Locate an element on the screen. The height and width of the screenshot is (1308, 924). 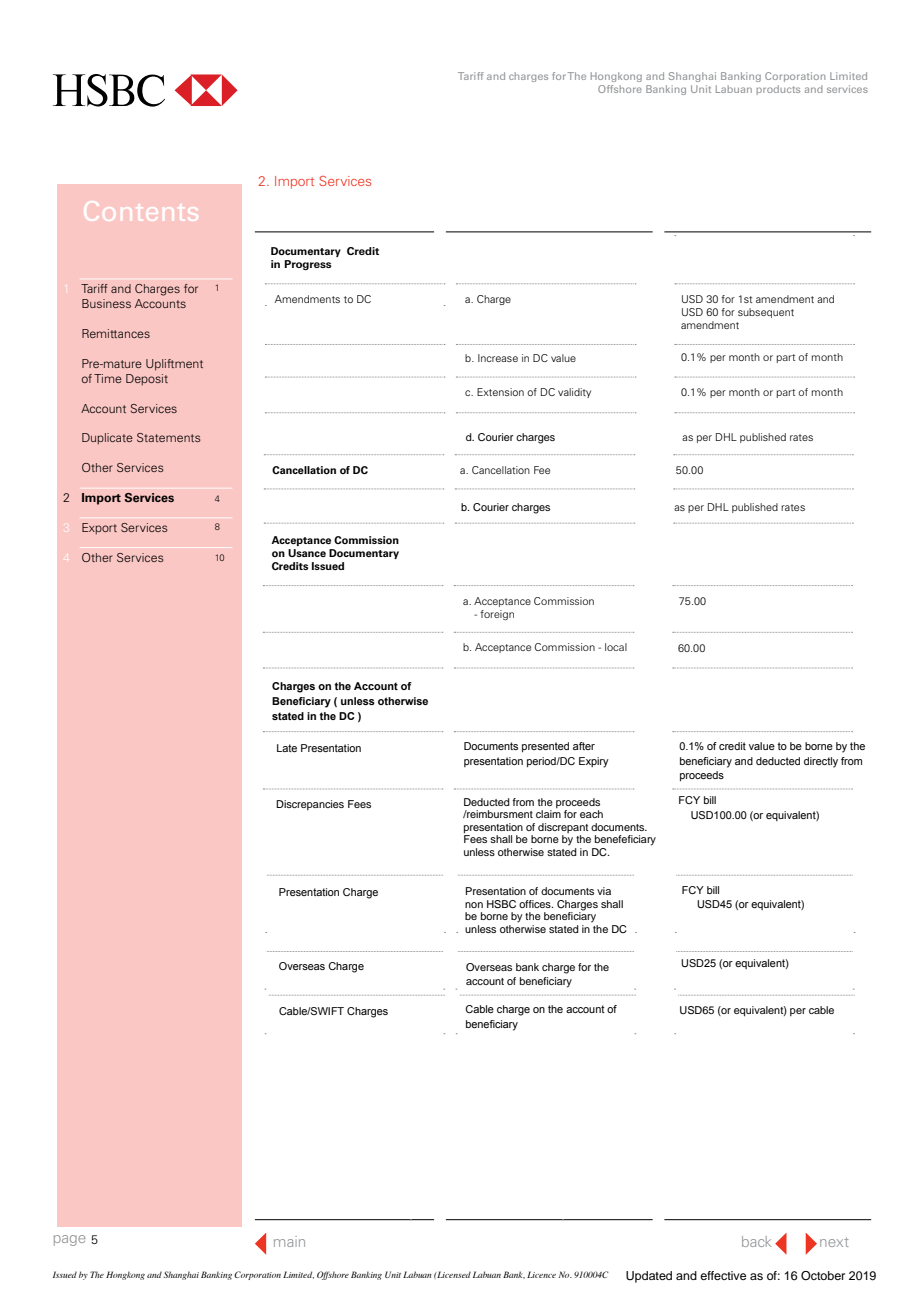
page is located at coordinates (70, 1240).
